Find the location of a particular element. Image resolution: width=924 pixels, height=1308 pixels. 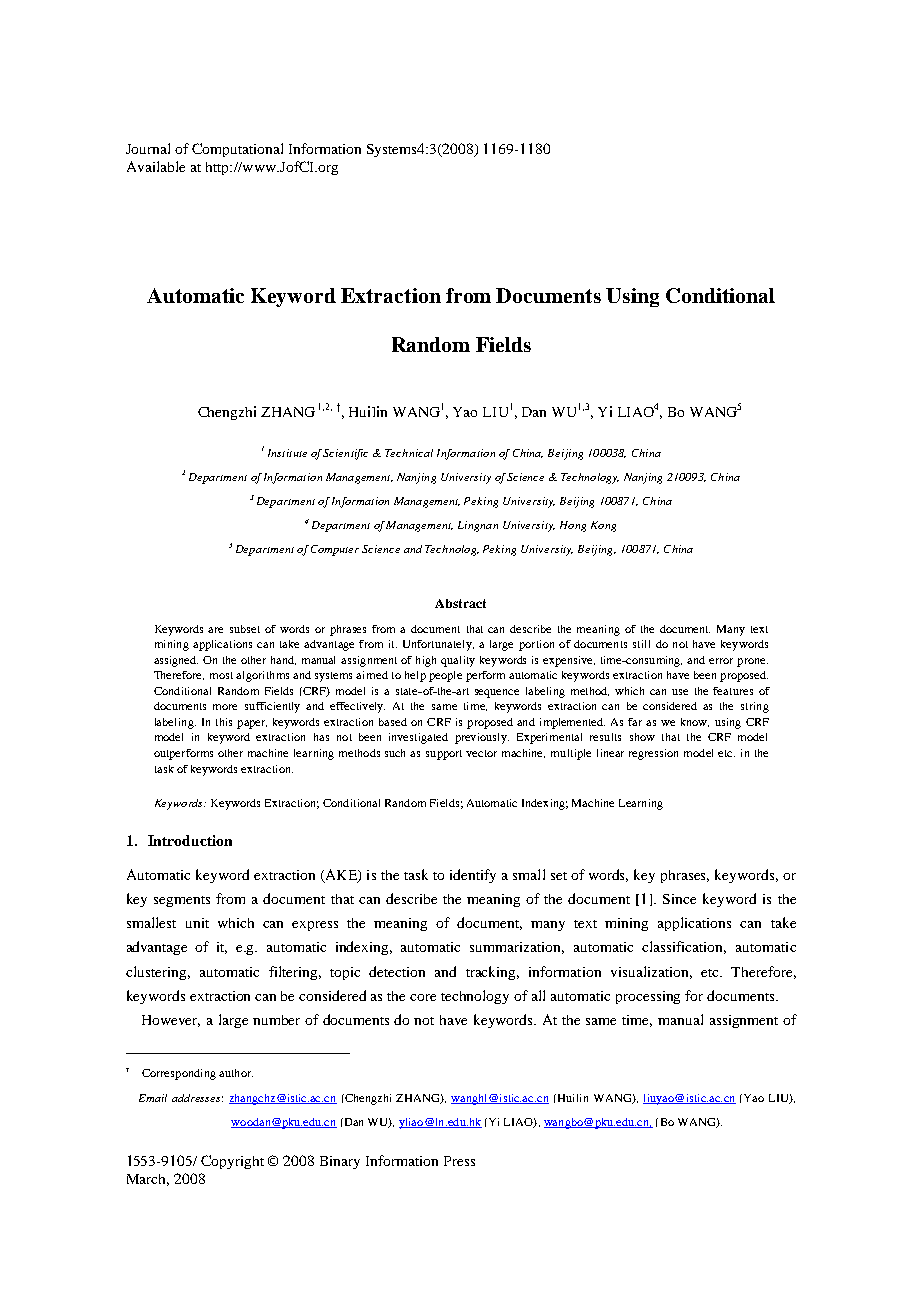

Abstract is located at coordinates (460, 603).
